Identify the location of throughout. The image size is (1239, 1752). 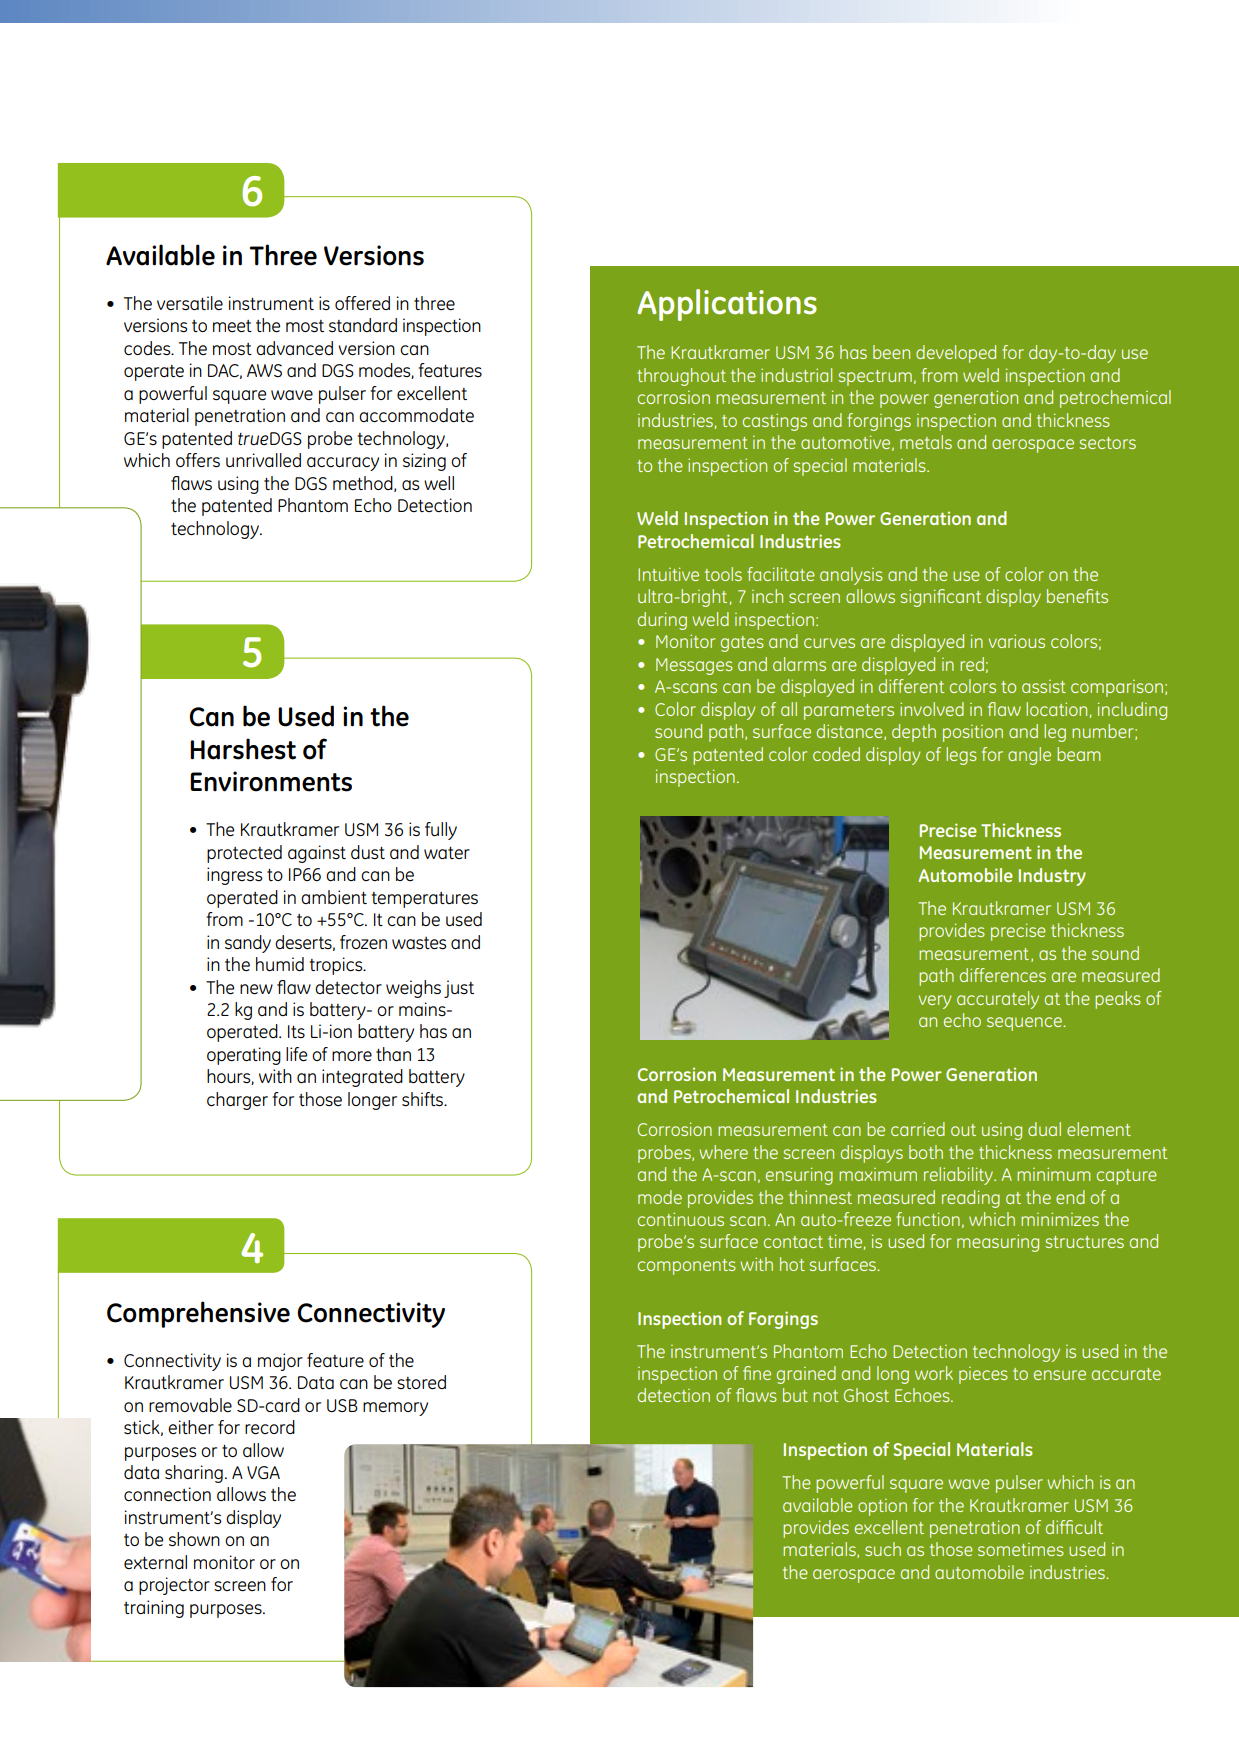
(681, 377).
